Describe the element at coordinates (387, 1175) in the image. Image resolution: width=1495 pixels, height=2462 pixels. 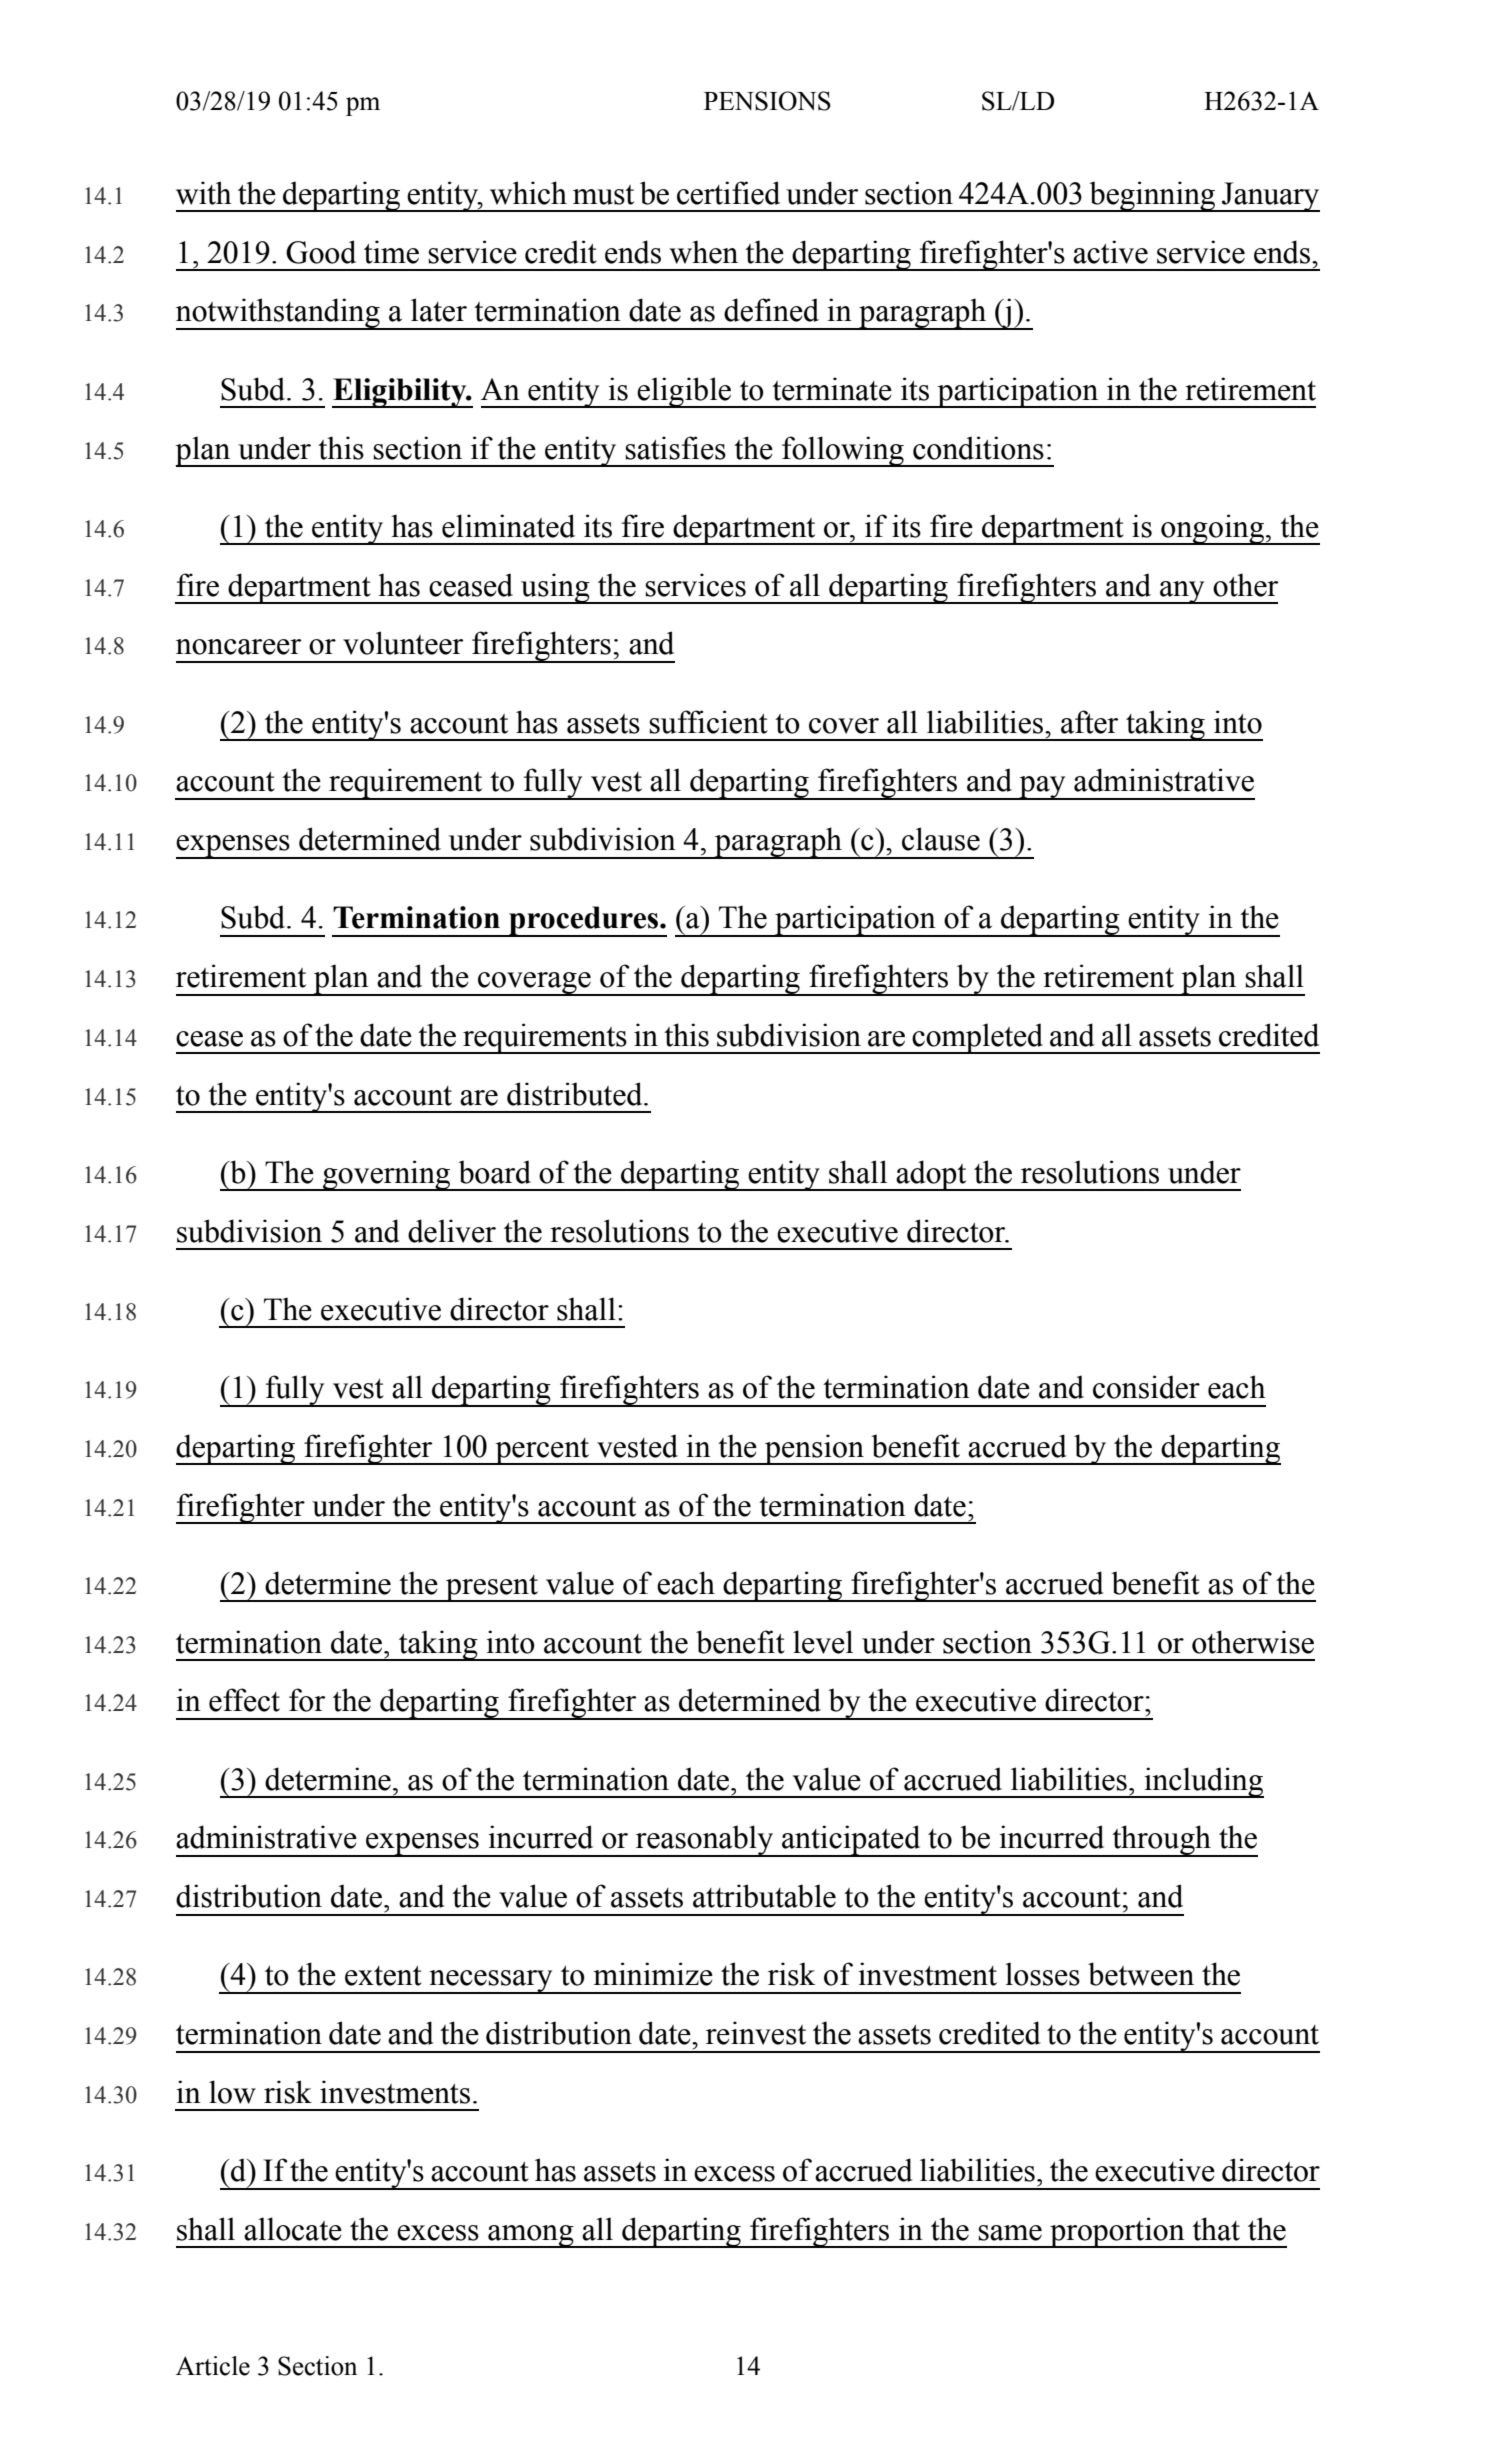
I see `governing` at that location.
